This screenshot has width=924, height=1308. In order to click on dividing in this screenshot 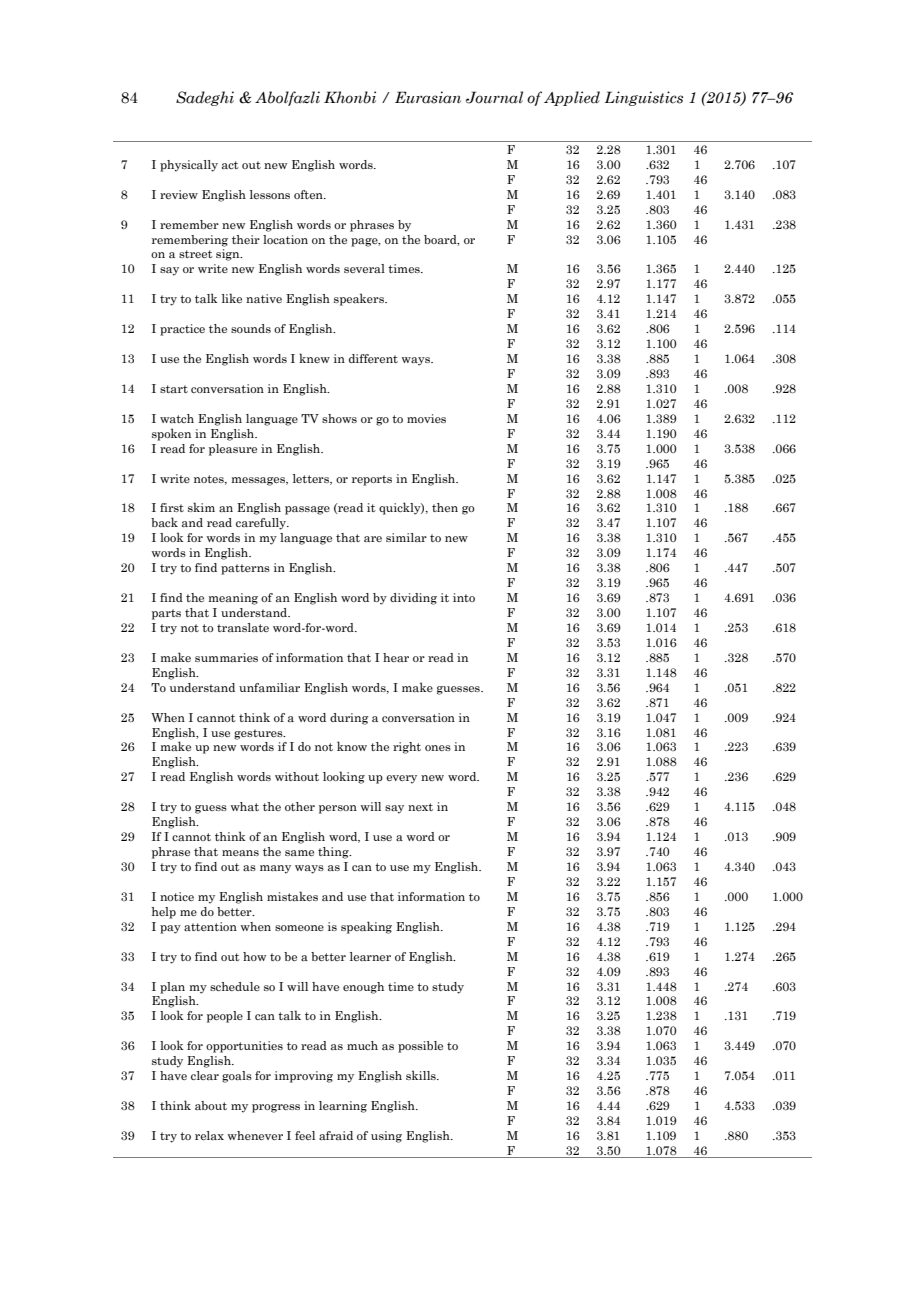, I will do `click(413, 599)`.
